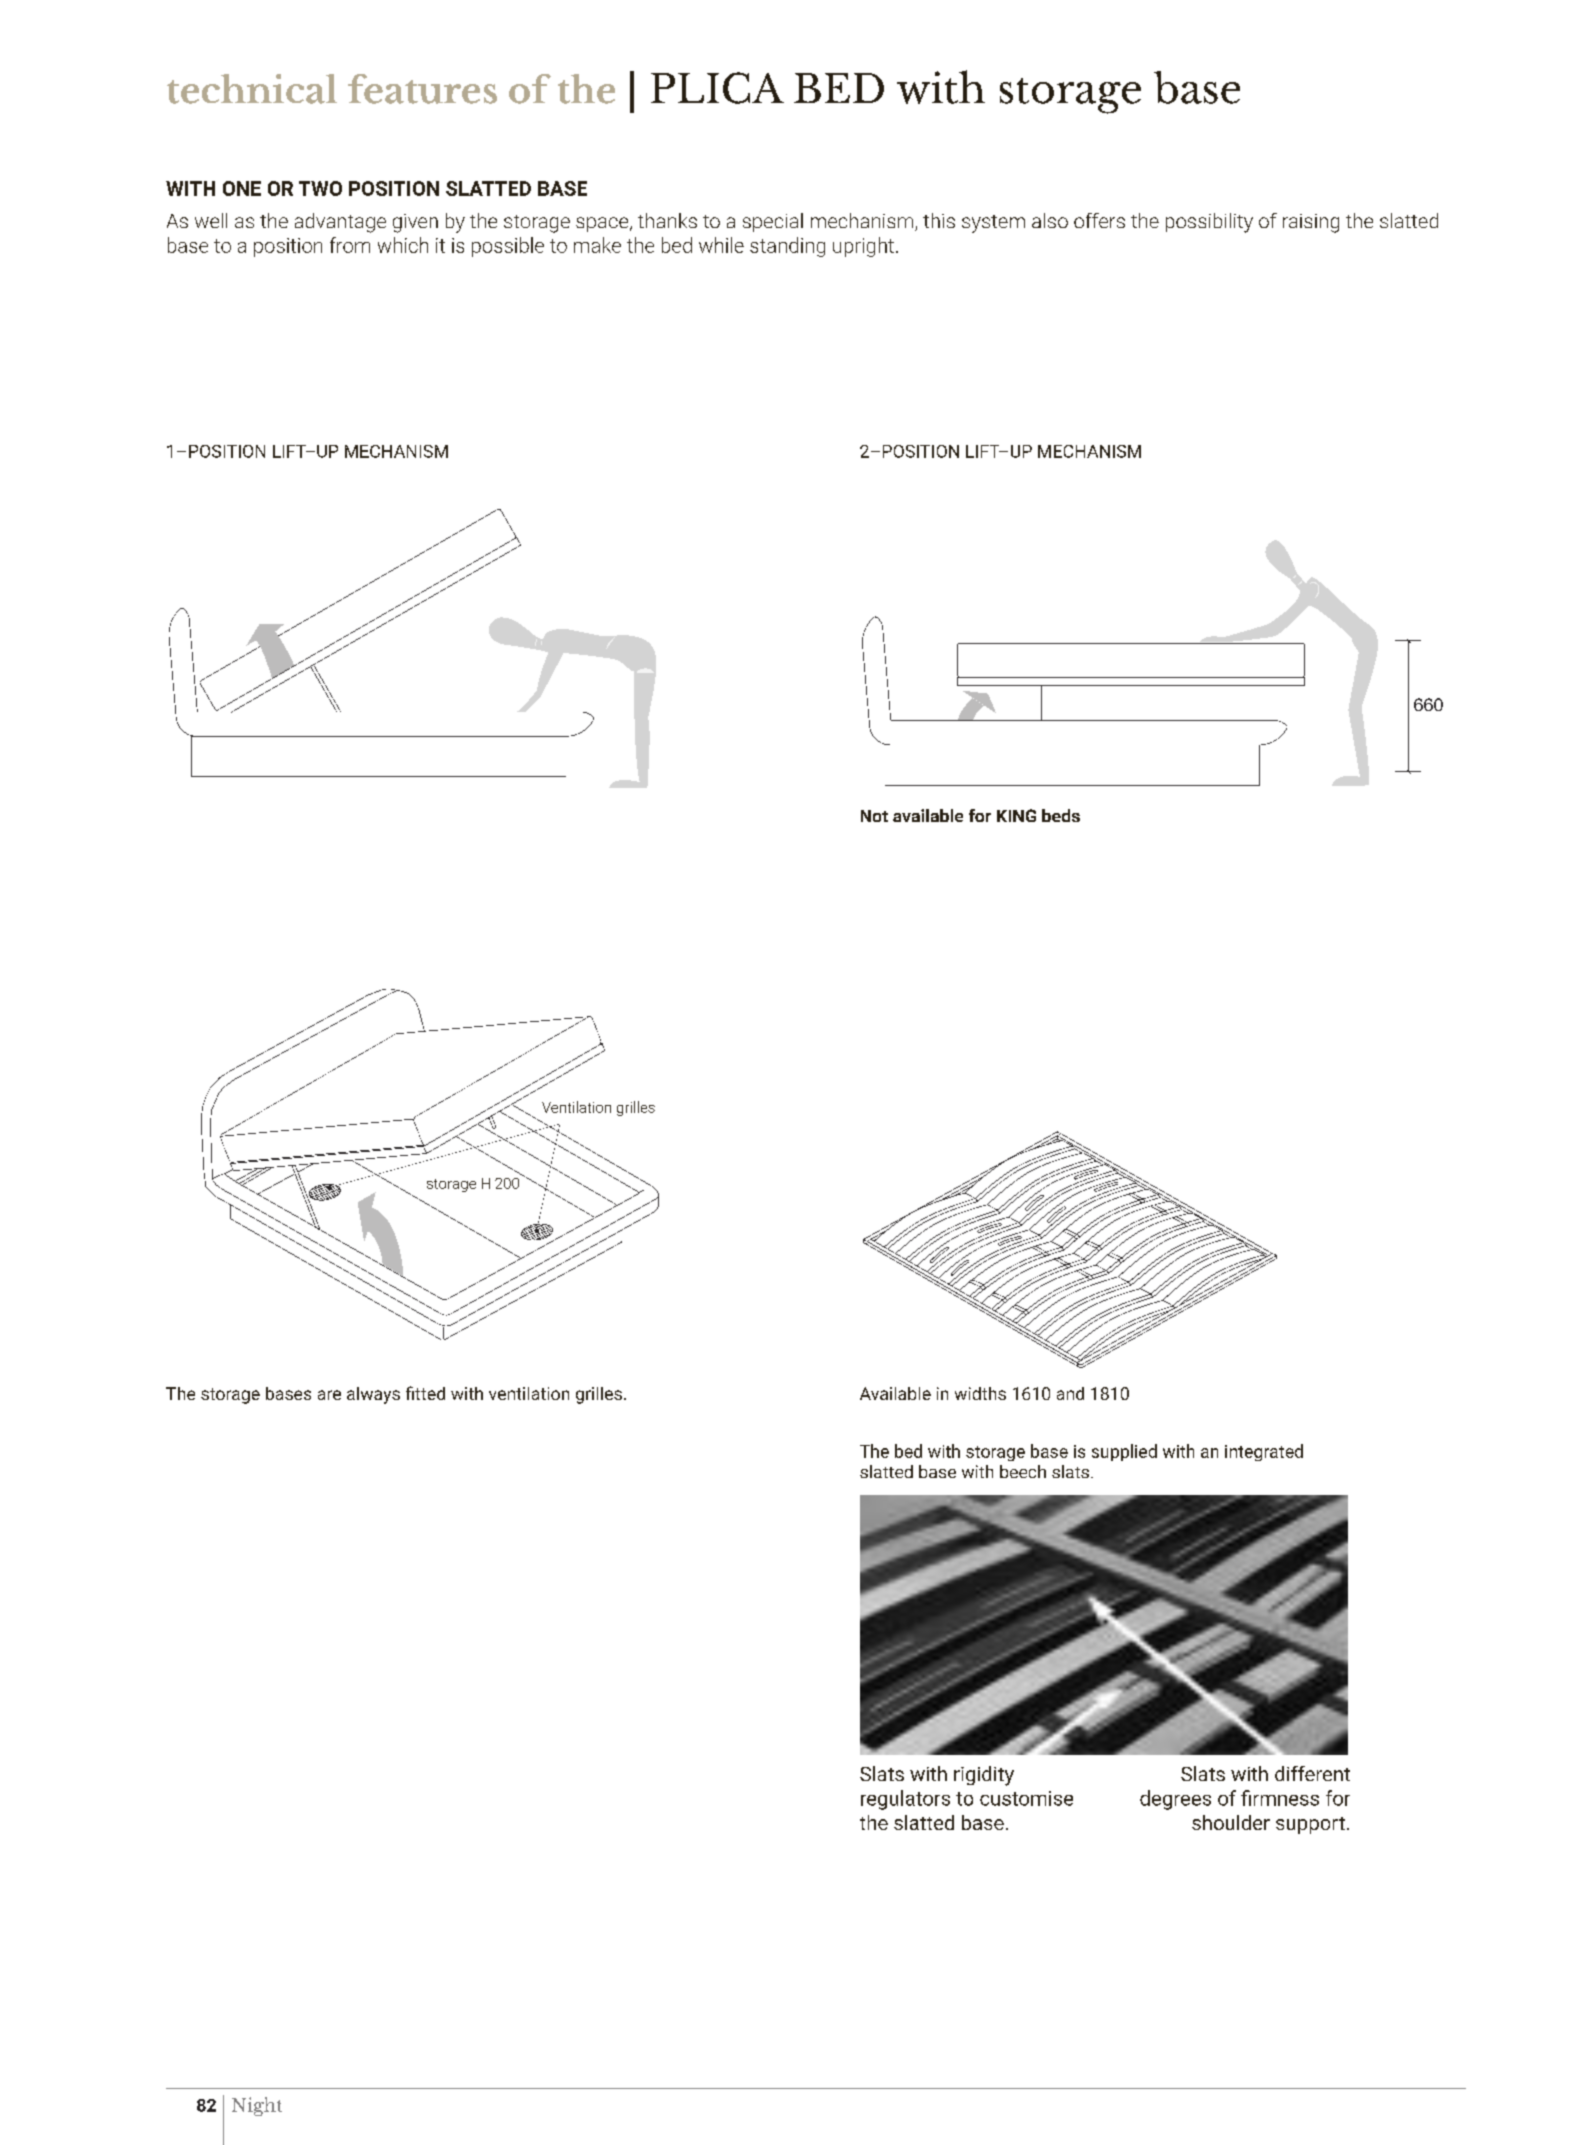 This screenshot has width=1589, height=2145. Describe the element at coordinates (1209, 223) in the screenshot. I see `possibility` at that location.
